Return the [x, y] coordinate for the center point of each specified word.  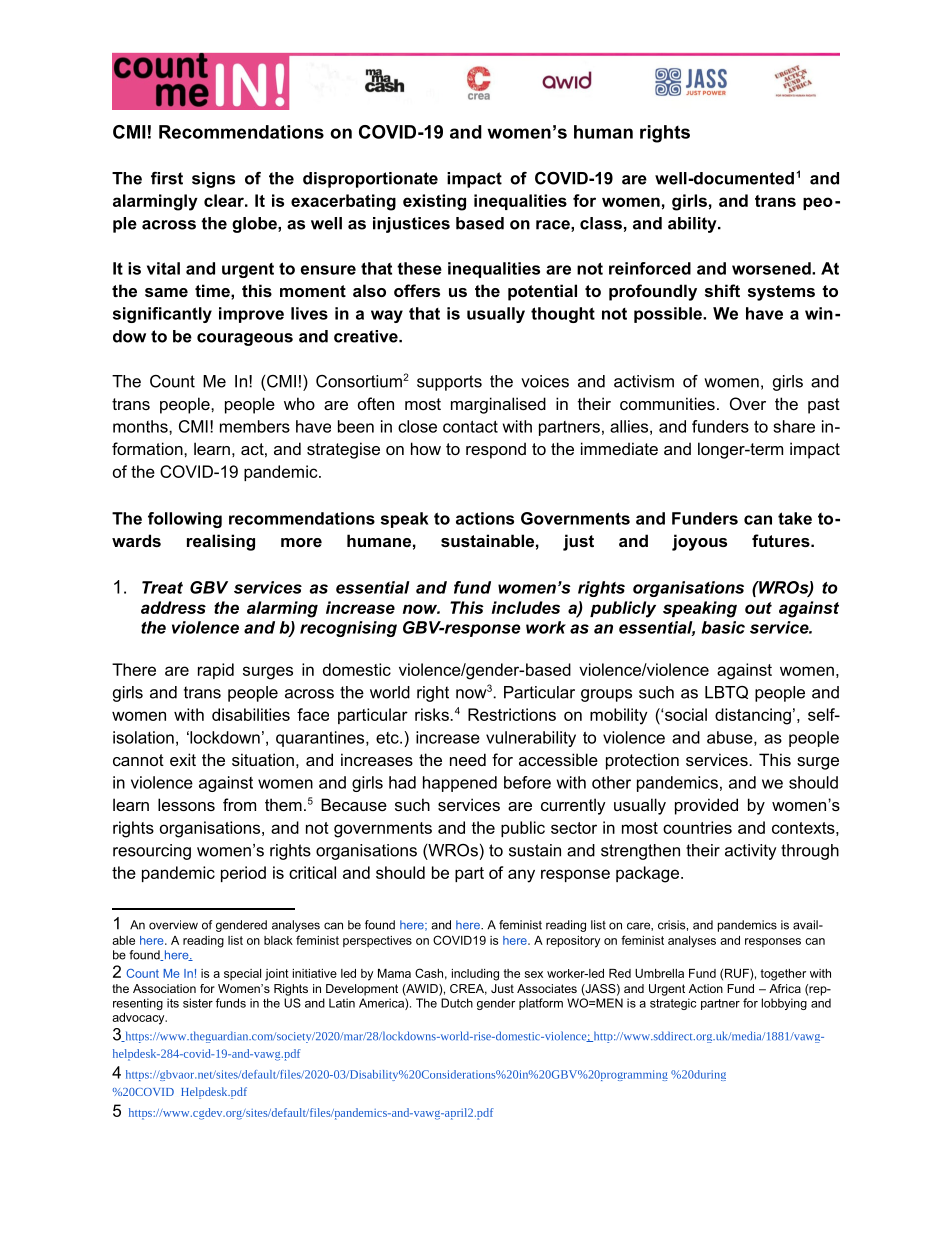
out [758, 608]
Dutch [457, 1003]
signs [213, 180]
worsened [772, 268]
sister [198, 1003]
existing [434, 202]
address [173, 607]
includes [526, 607]
